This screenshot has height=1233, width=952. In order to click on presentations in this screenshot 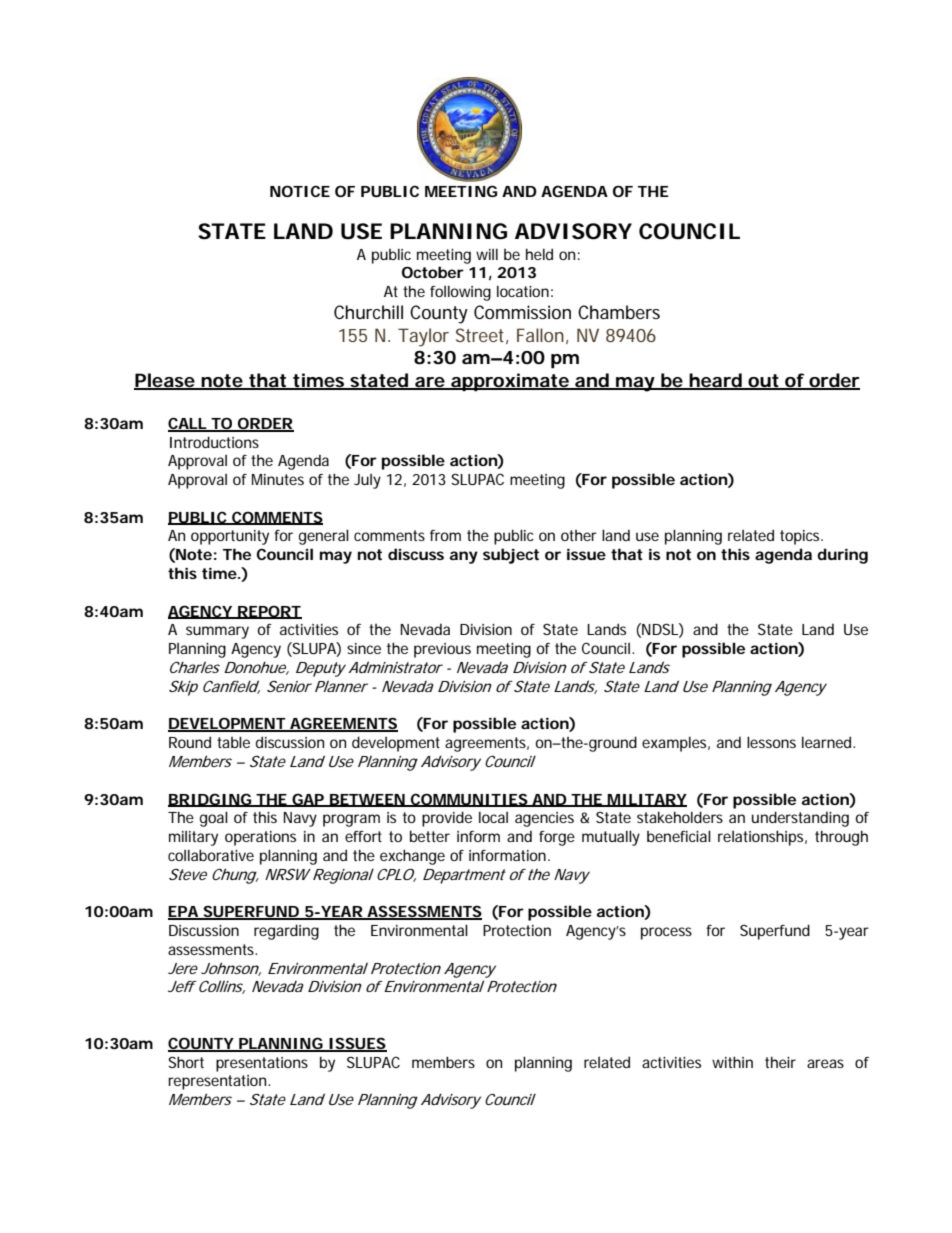, I will do `click(262, 1064)`.
